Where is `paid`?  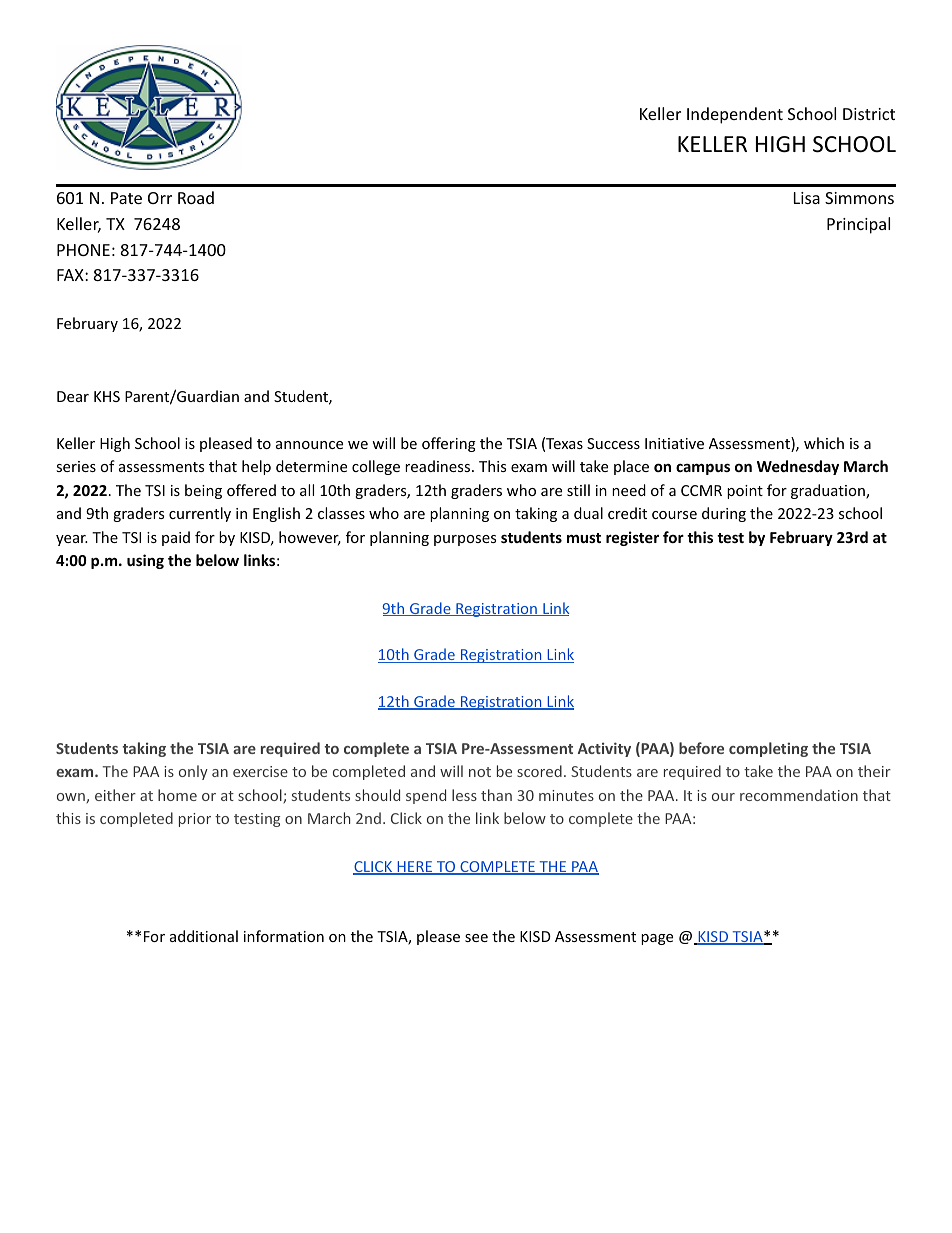
paid is located at coordinates (176, 538).
